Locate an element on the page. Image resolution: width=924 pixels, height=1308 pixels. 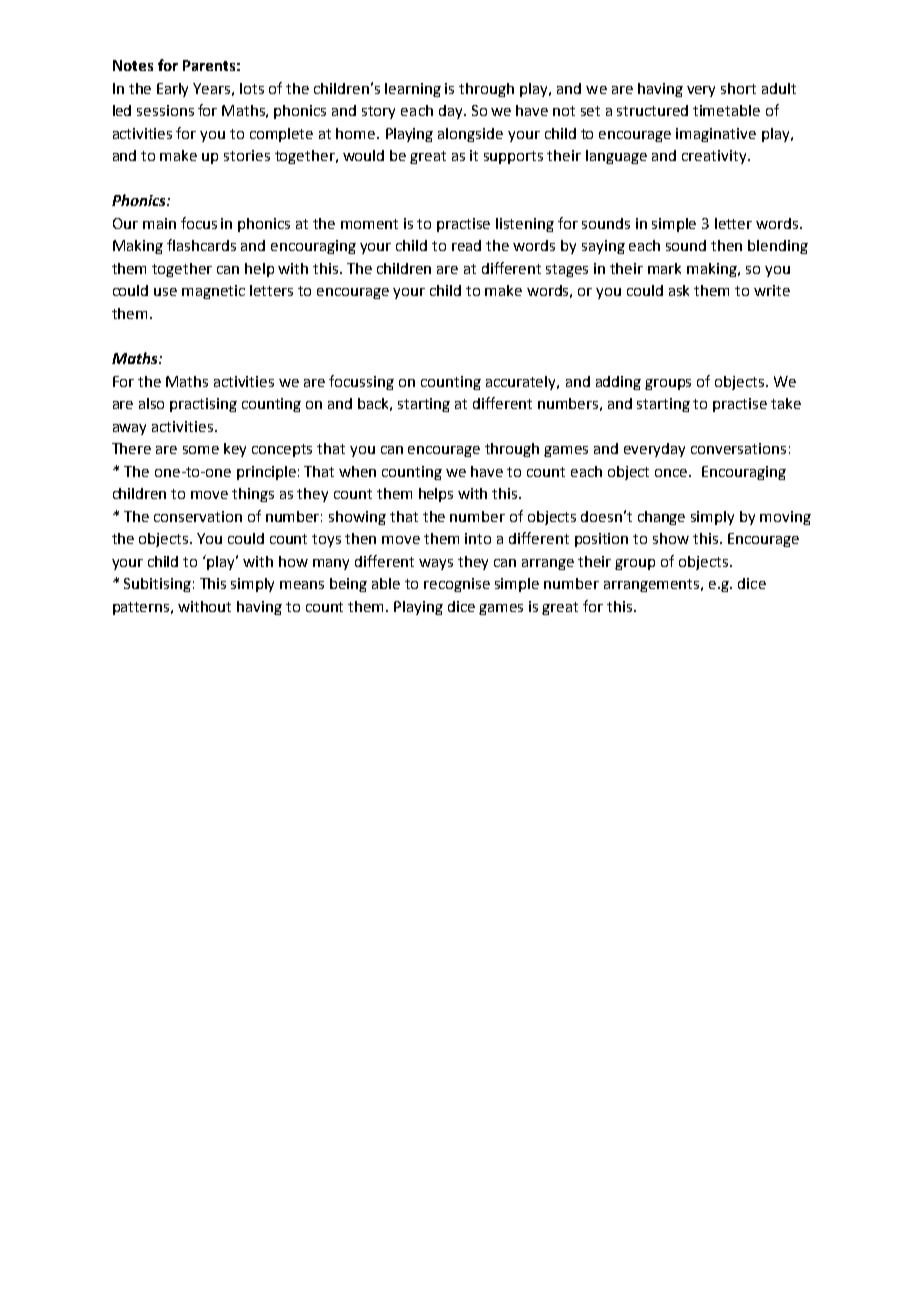
learning is located at coordinates (413, 90).
